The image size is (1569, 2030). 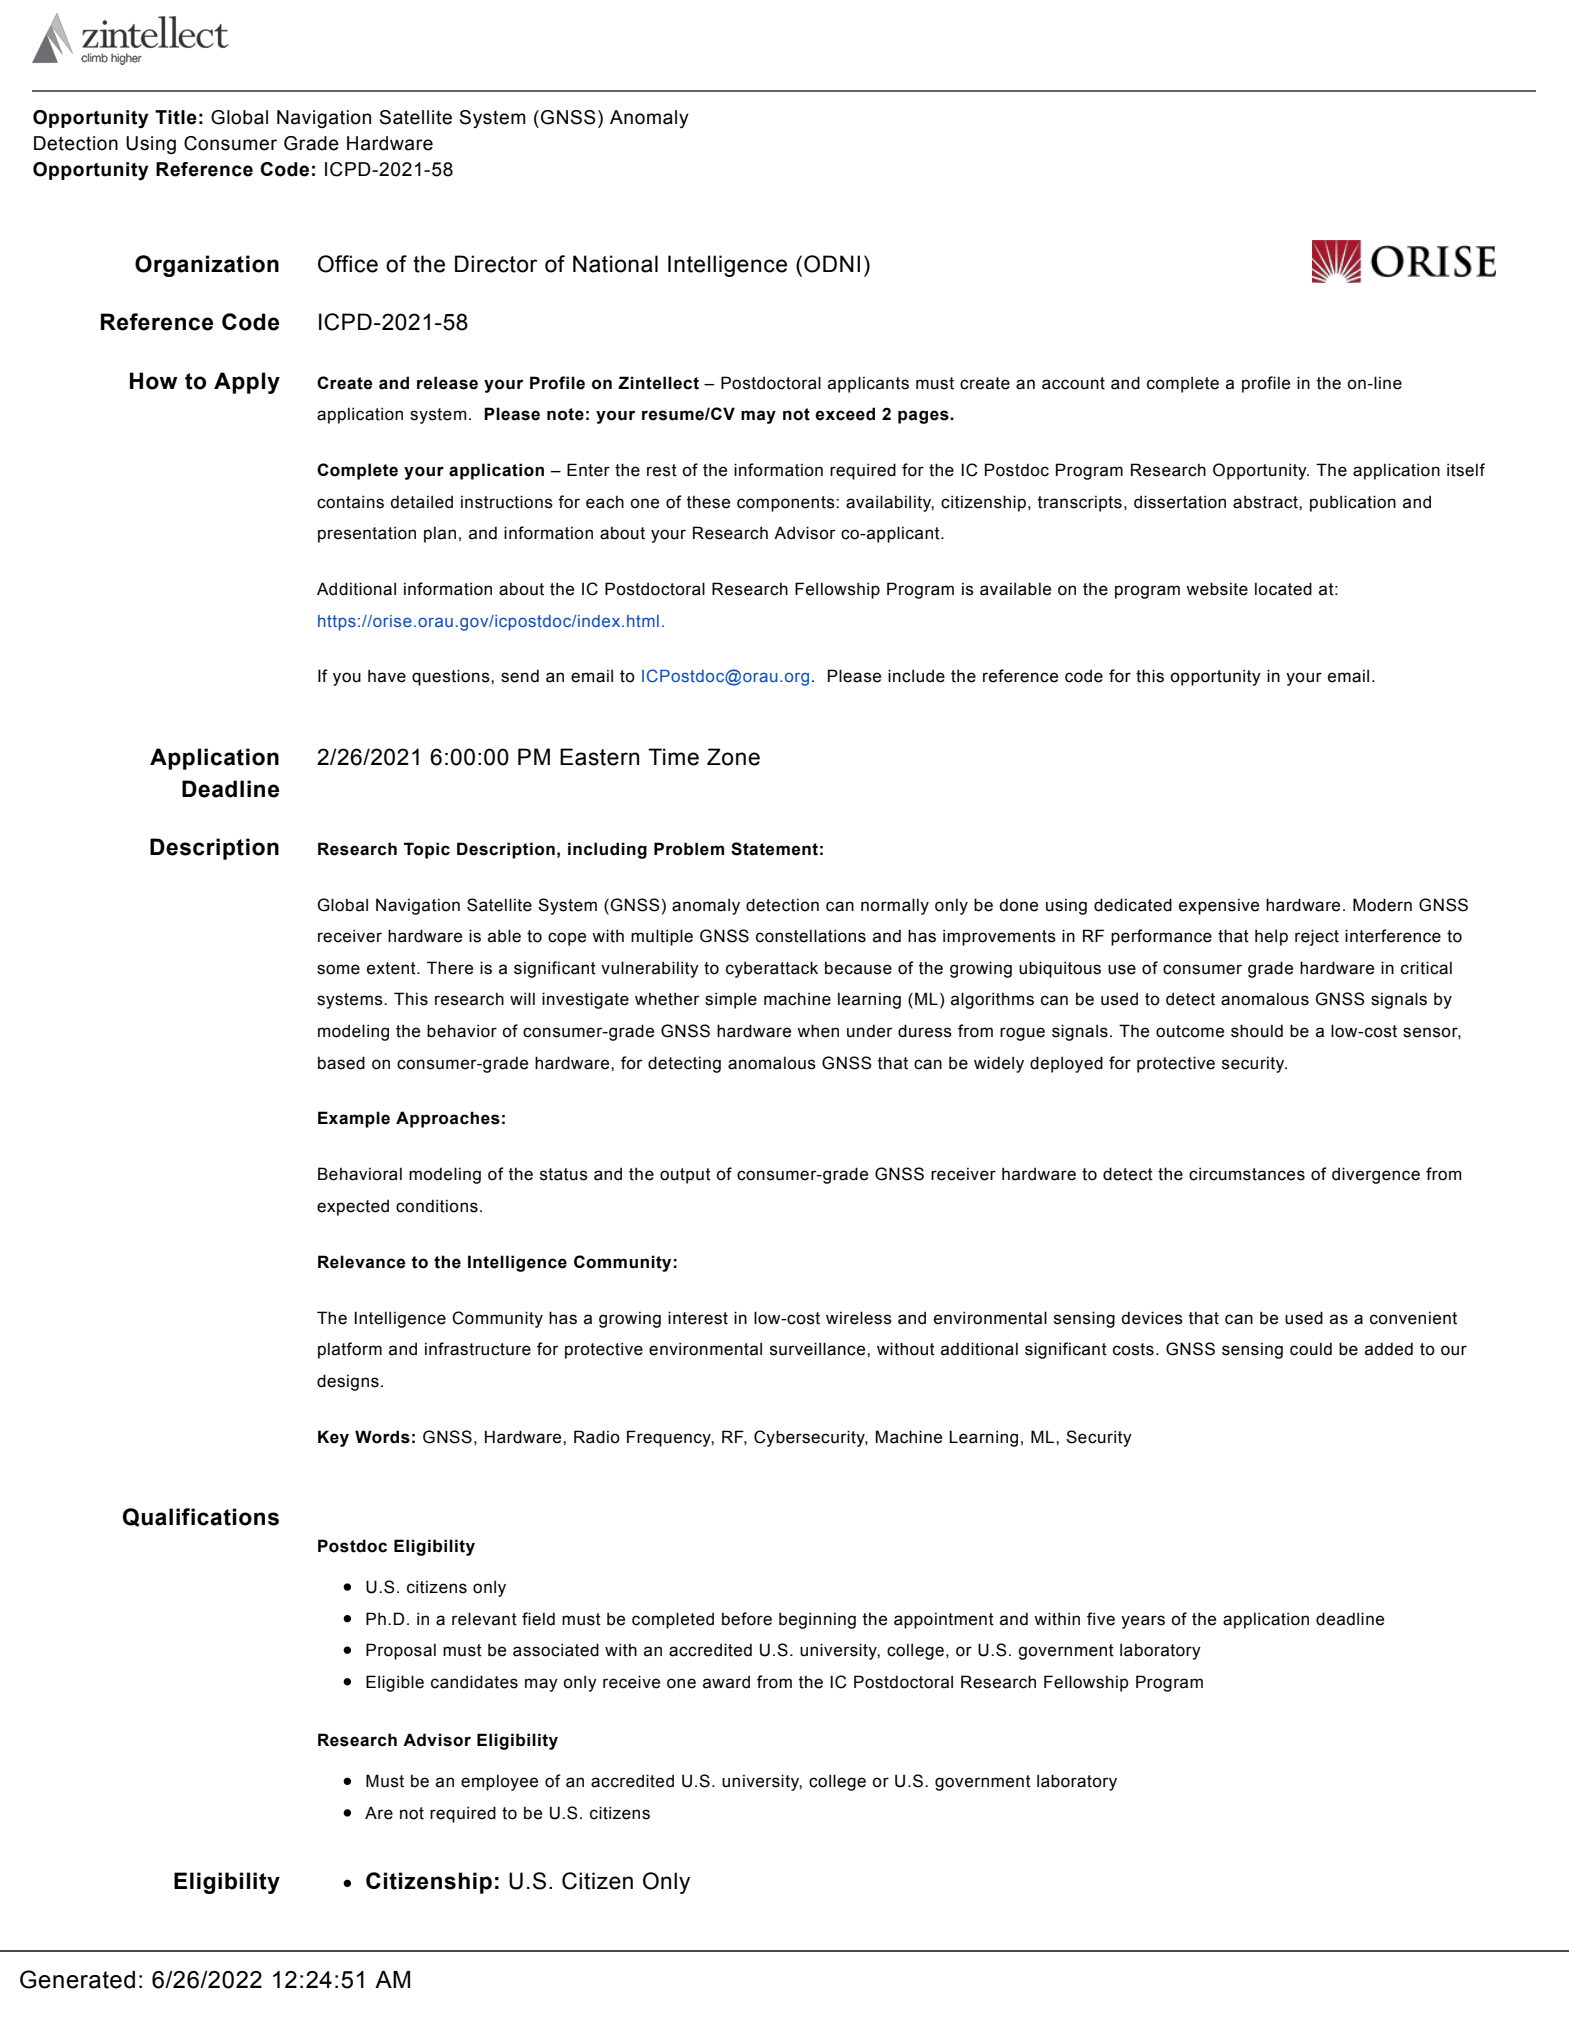 What do you see at coordinates (1257, 1031) in the document?
I see `should` at bounding box center [1257, 1031].
